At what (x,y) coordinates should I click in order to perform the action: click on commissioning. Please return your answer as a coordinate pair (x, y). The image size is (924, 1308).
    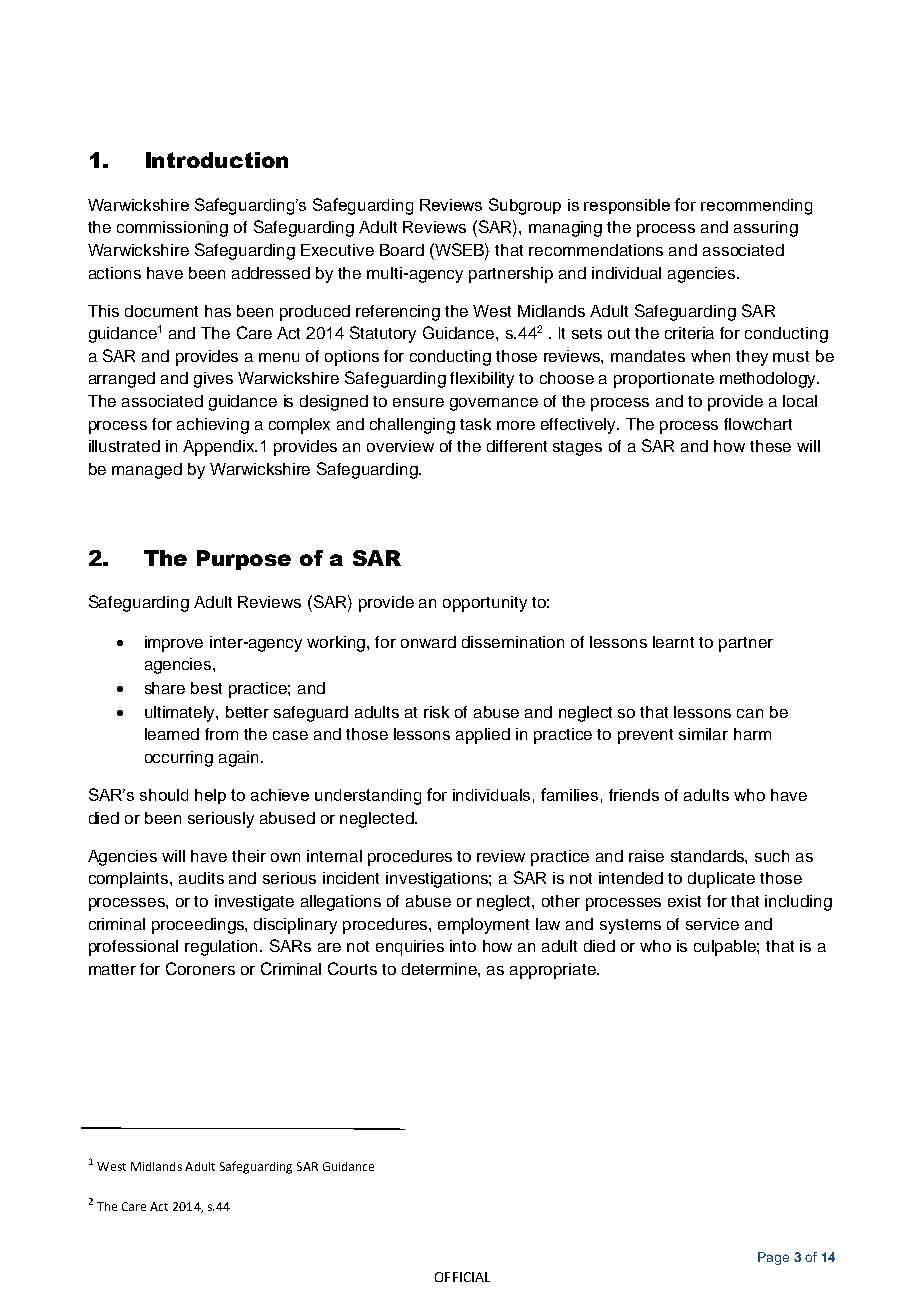
    Looking at the image, I should click on (172, 229).
